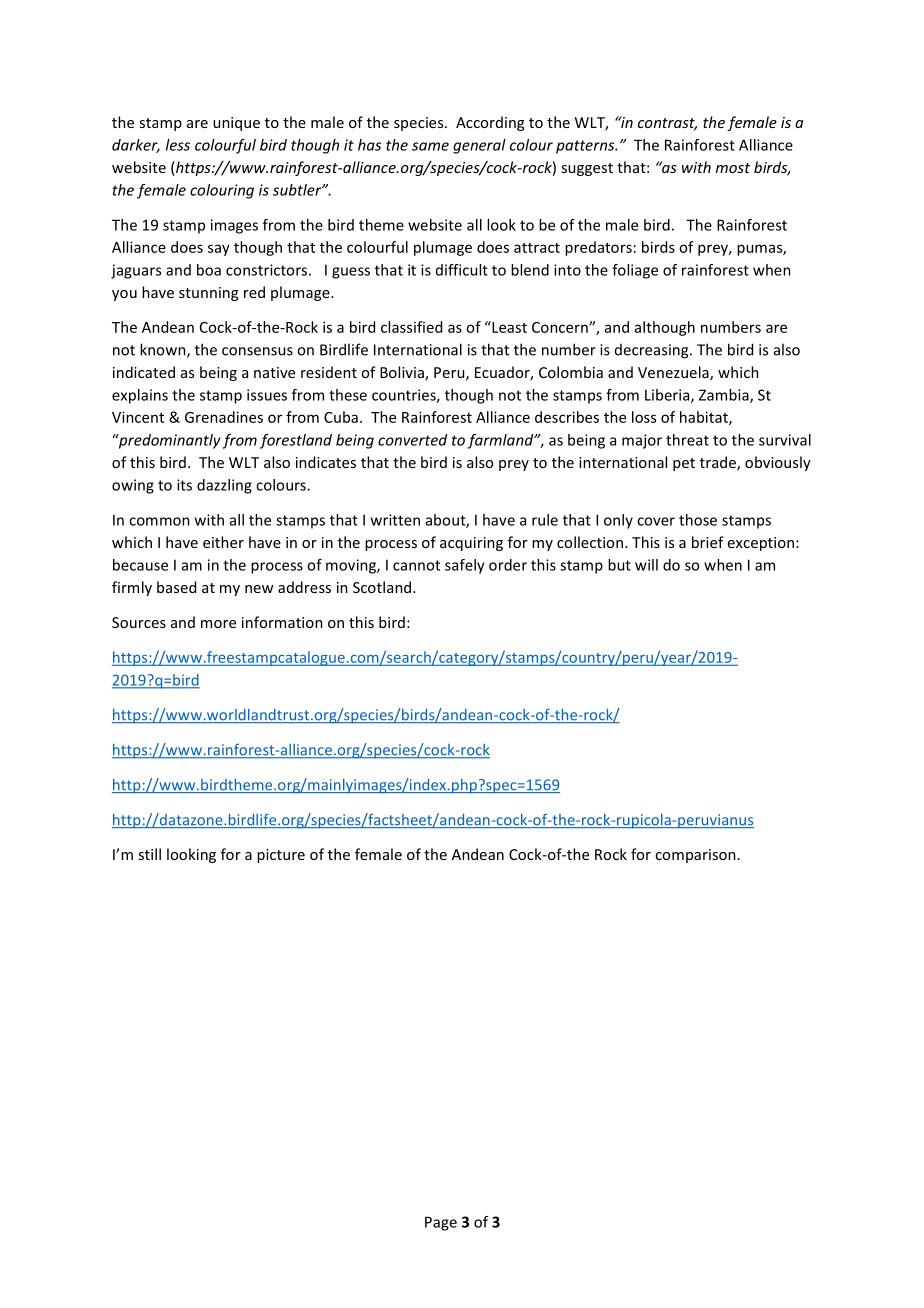 The height and width of the page is (1308, 924). What do you see at coordinates (224, 417) in the page?
I see `Grenadines` at bounding box center [224, 417].
